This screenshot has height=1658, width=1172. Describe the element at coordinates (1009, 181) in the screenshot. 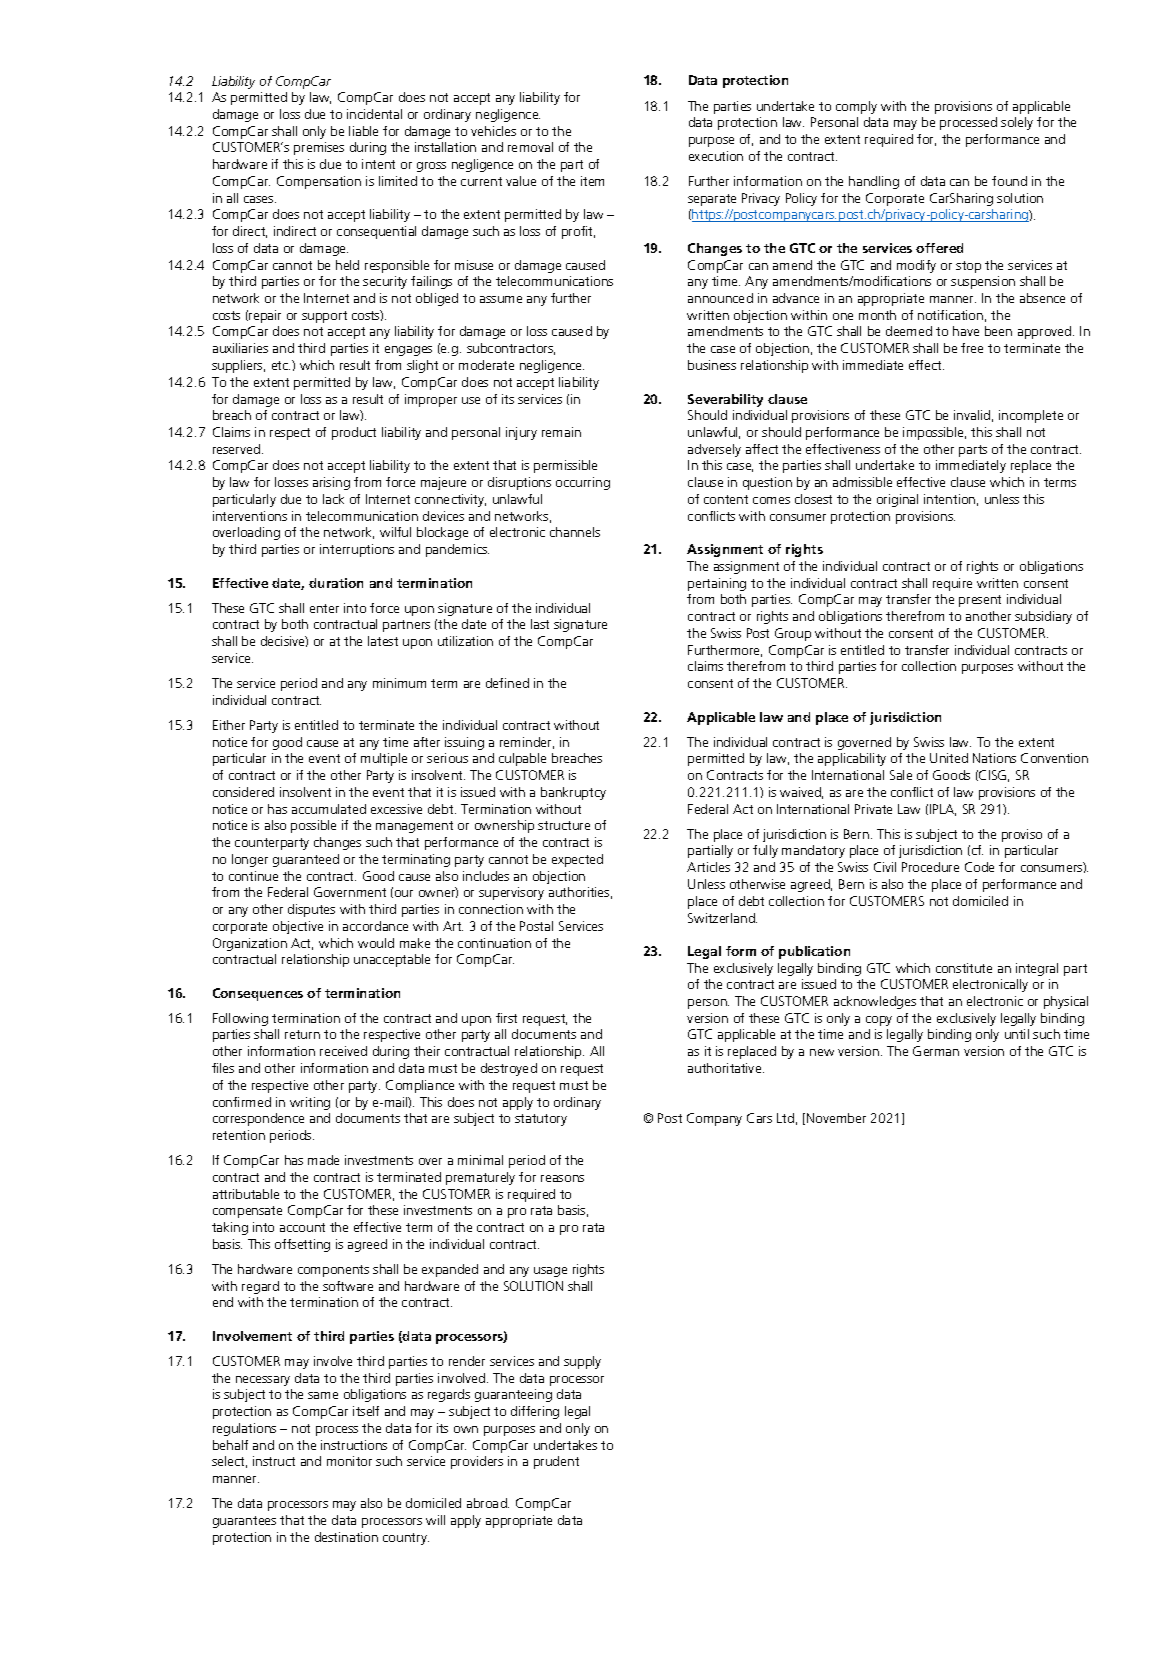

I see `found` at that location.
